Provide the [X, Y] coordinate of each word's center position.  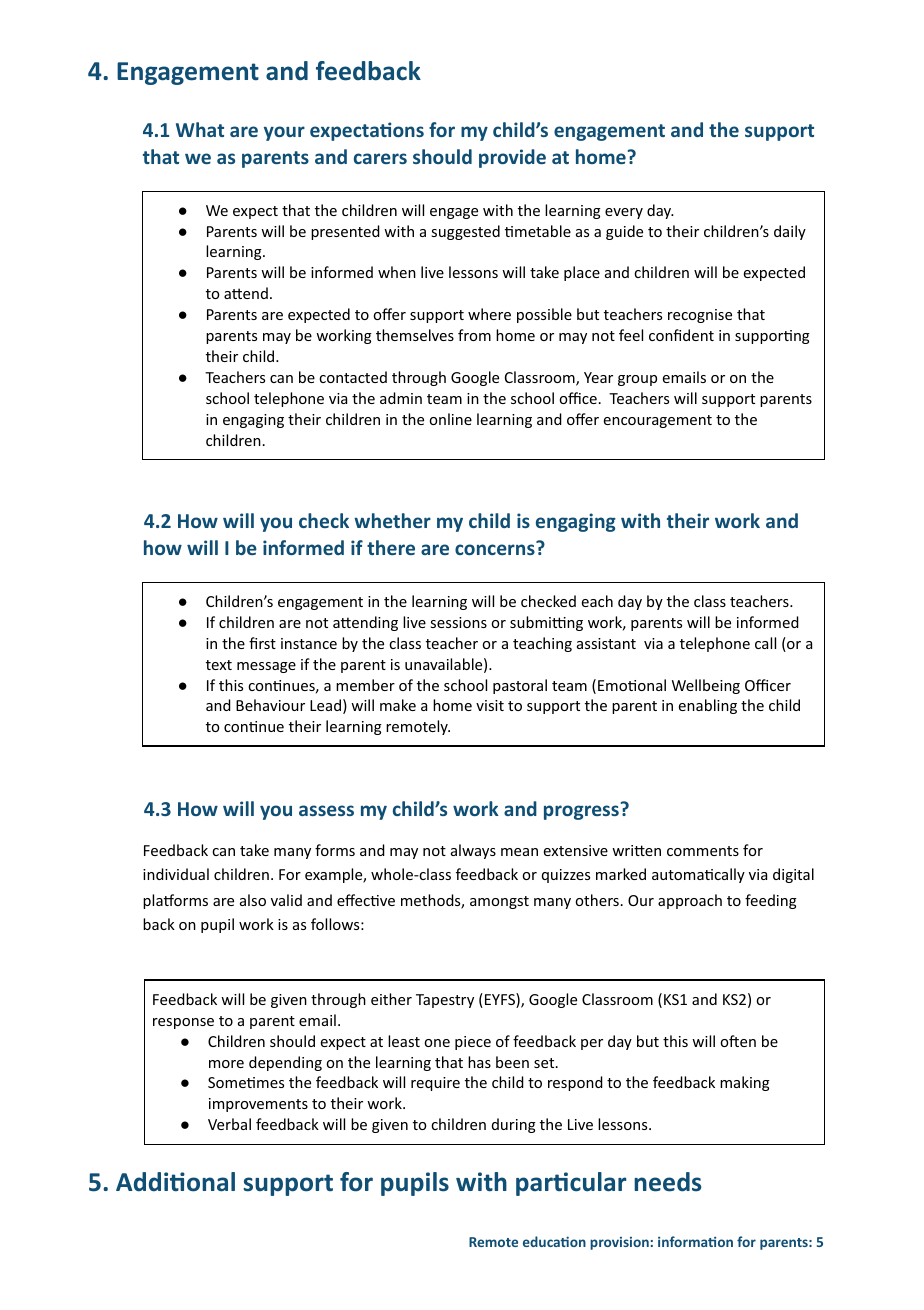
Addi [143, 1182]
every [624, 213]
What [200, 129]
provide [512, 158]
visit [490, 705]
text [219, 665]
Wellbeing [706, 686]
